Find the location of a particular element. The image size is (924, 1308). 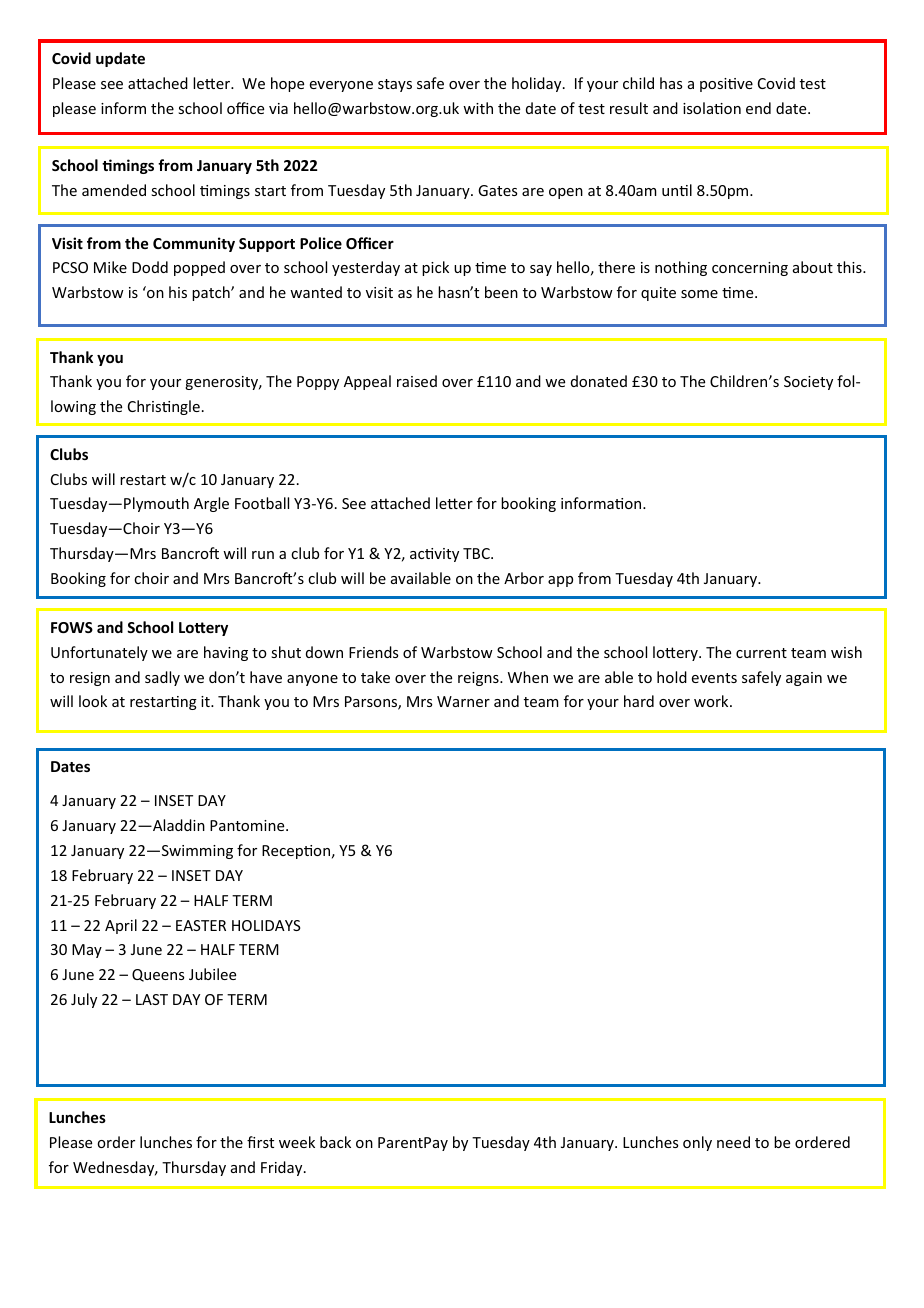

Society is located at coordinates (808, 383).
